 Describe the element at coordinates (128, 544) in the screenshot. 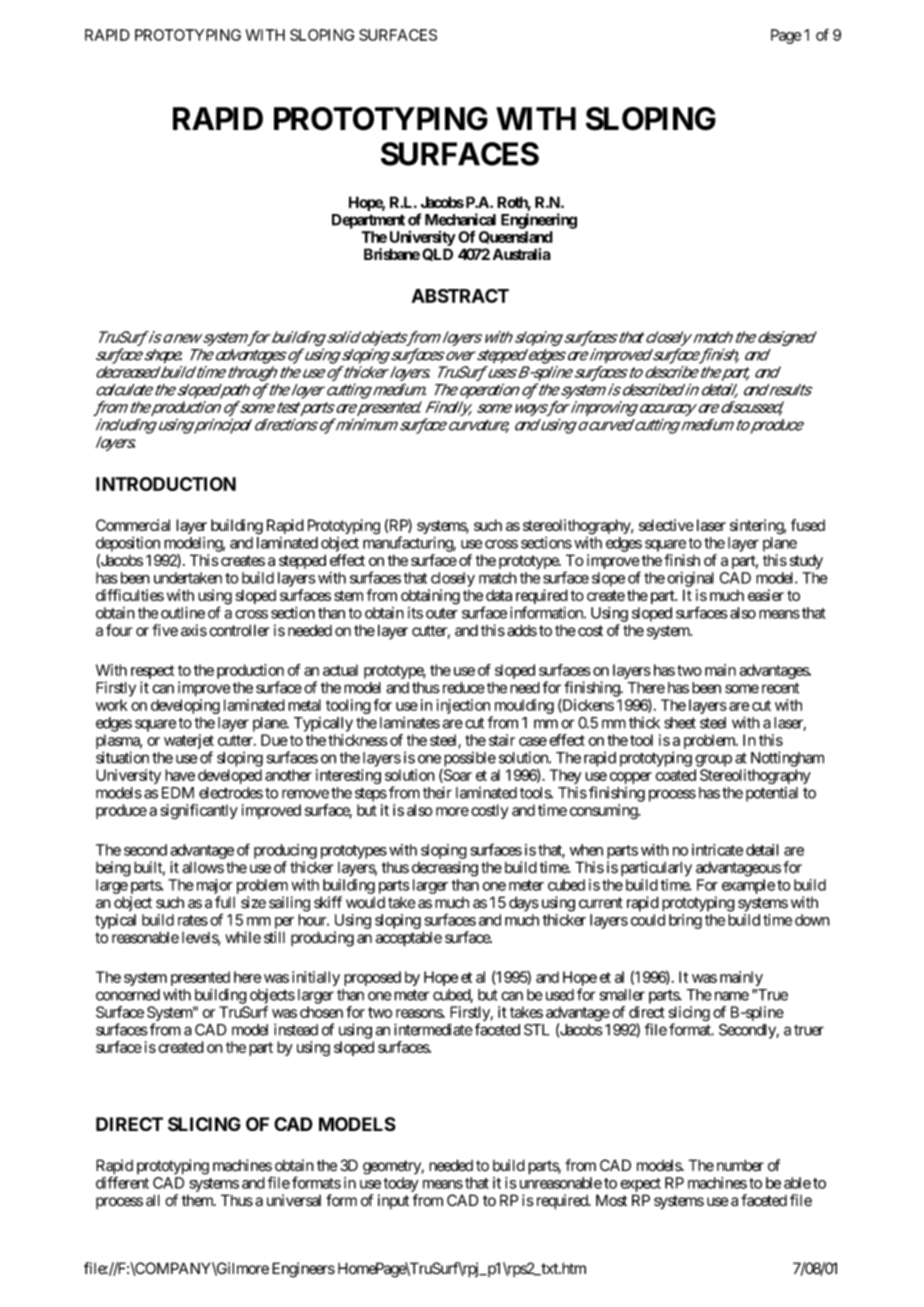

I see `deposition` at that location.
